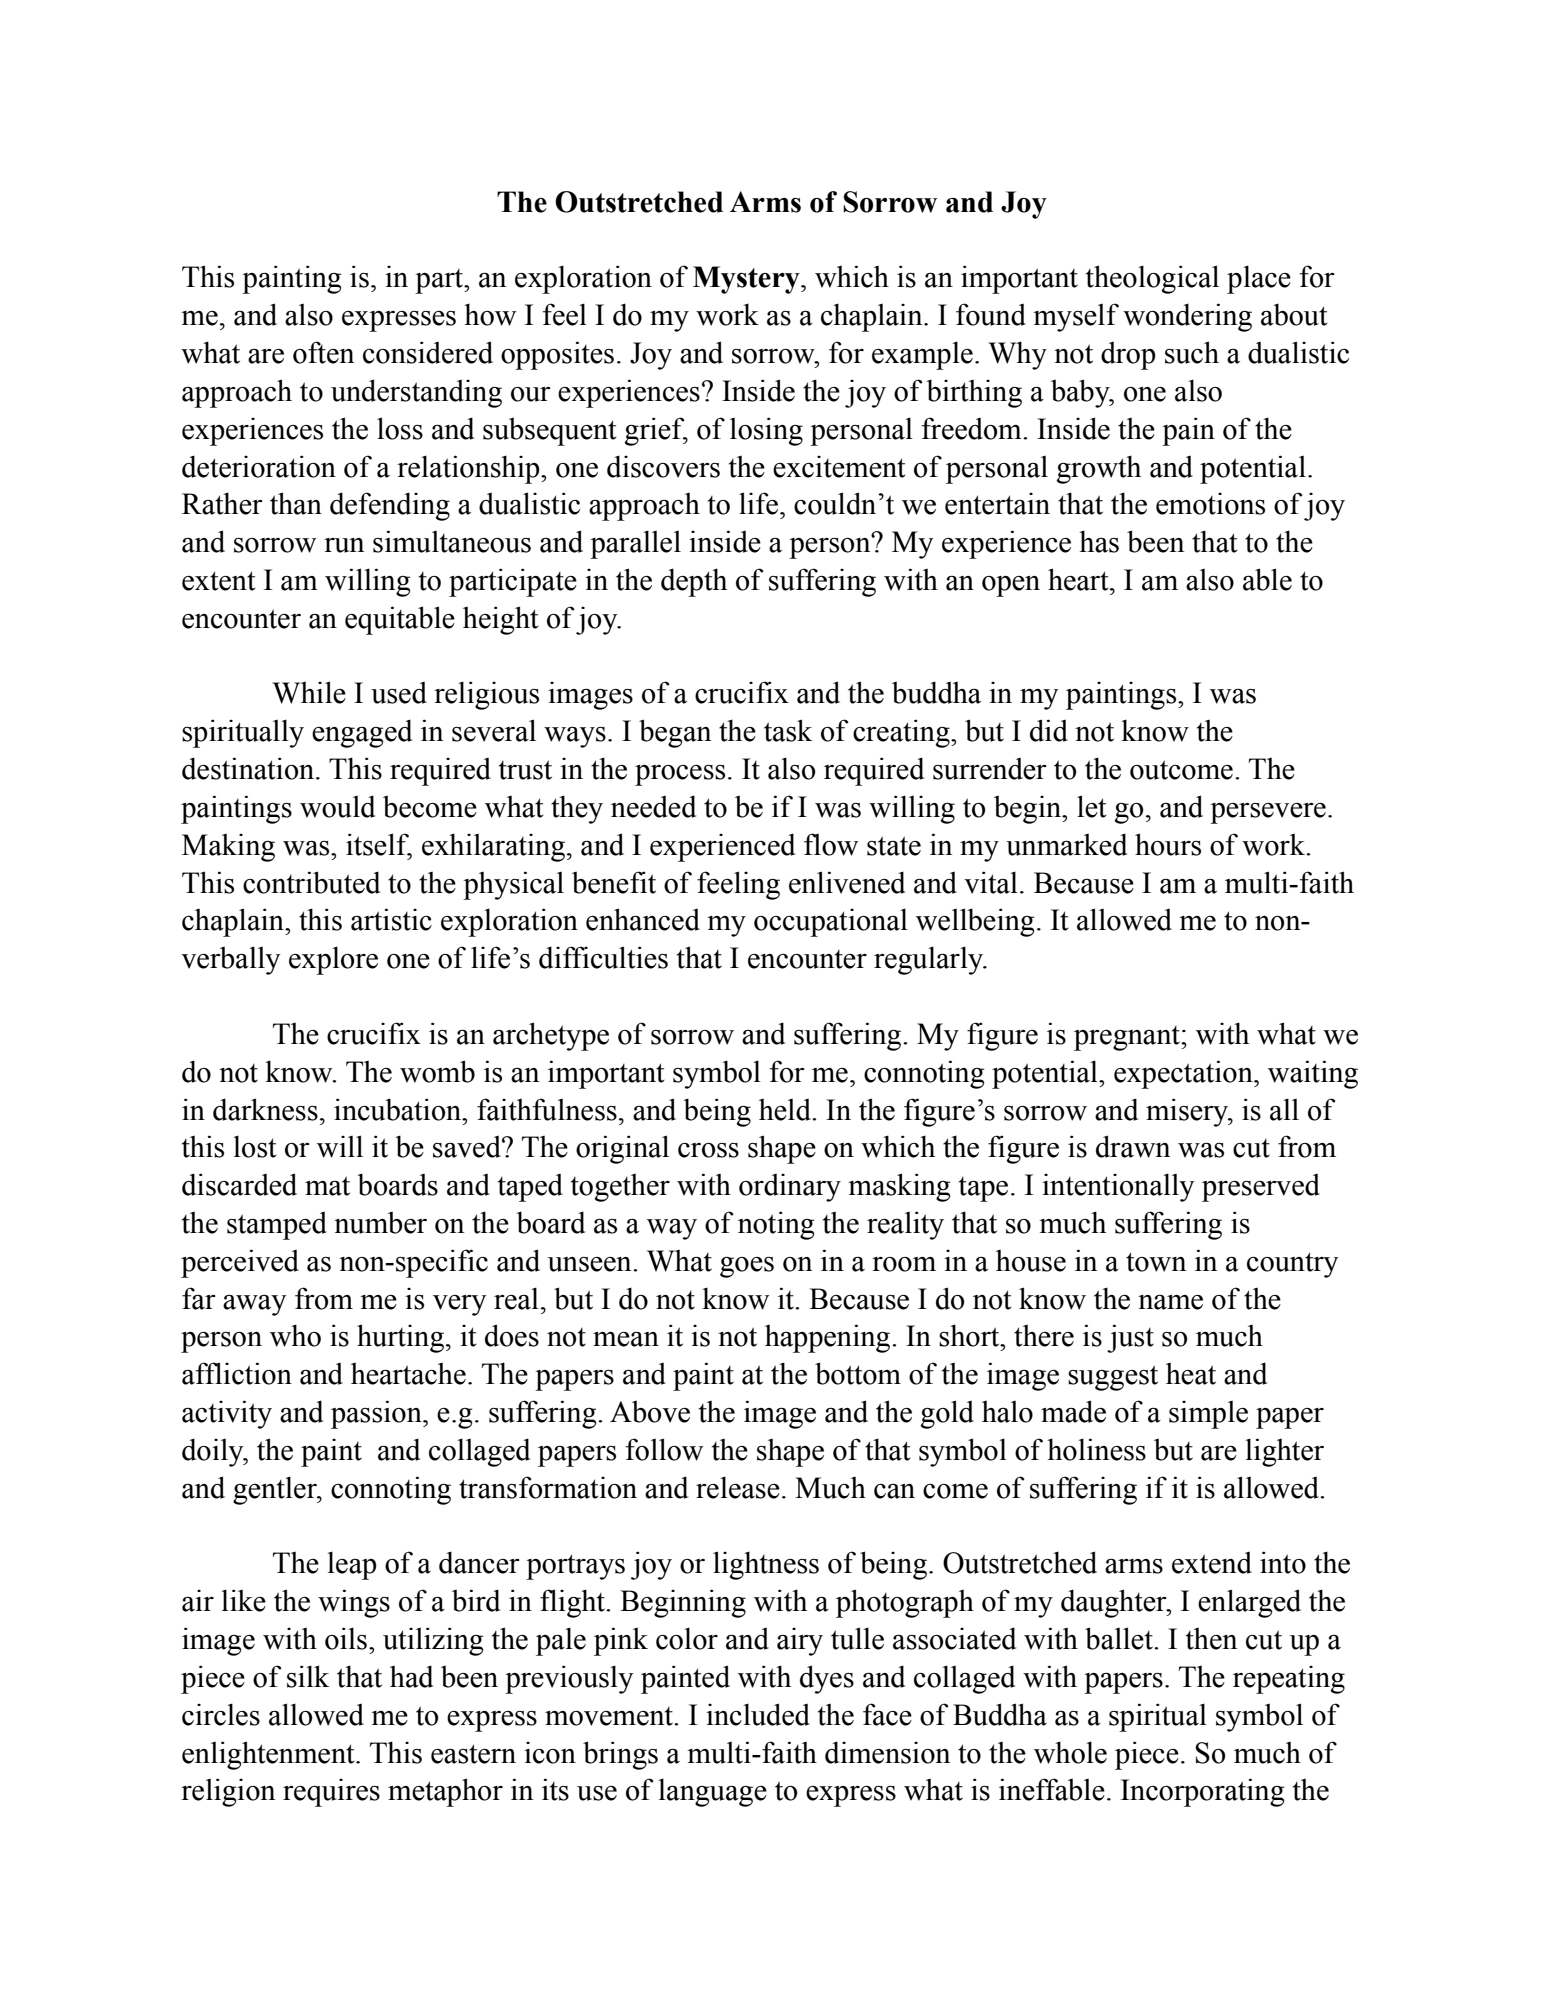 This screenshot has height=1997, width=1543. Describe the element at coordinates (437, 1071) in the screenshot. I see `womb` at that location.
